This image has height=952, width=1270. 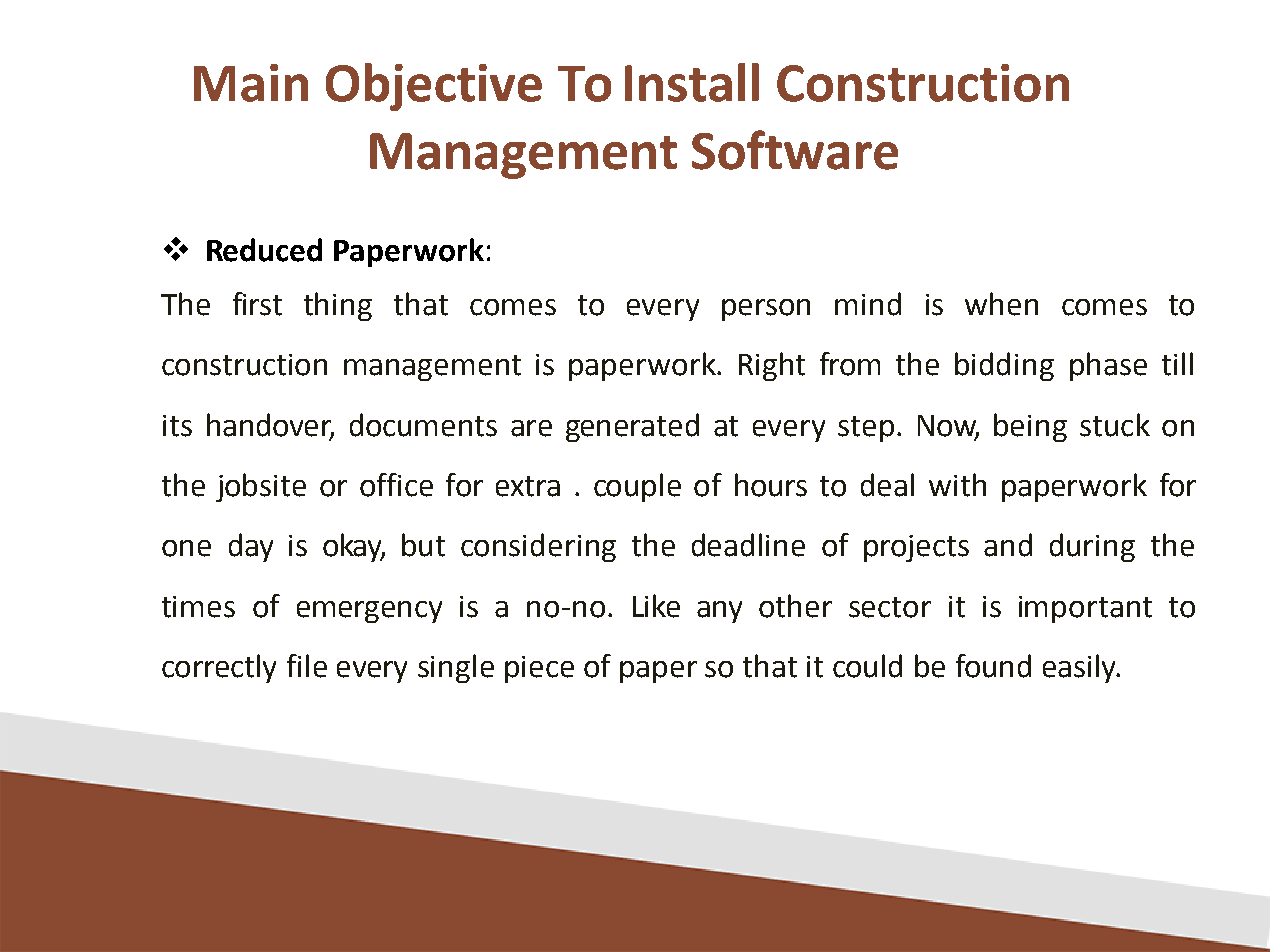 I want to click on file, so click(x=307, y=666).
